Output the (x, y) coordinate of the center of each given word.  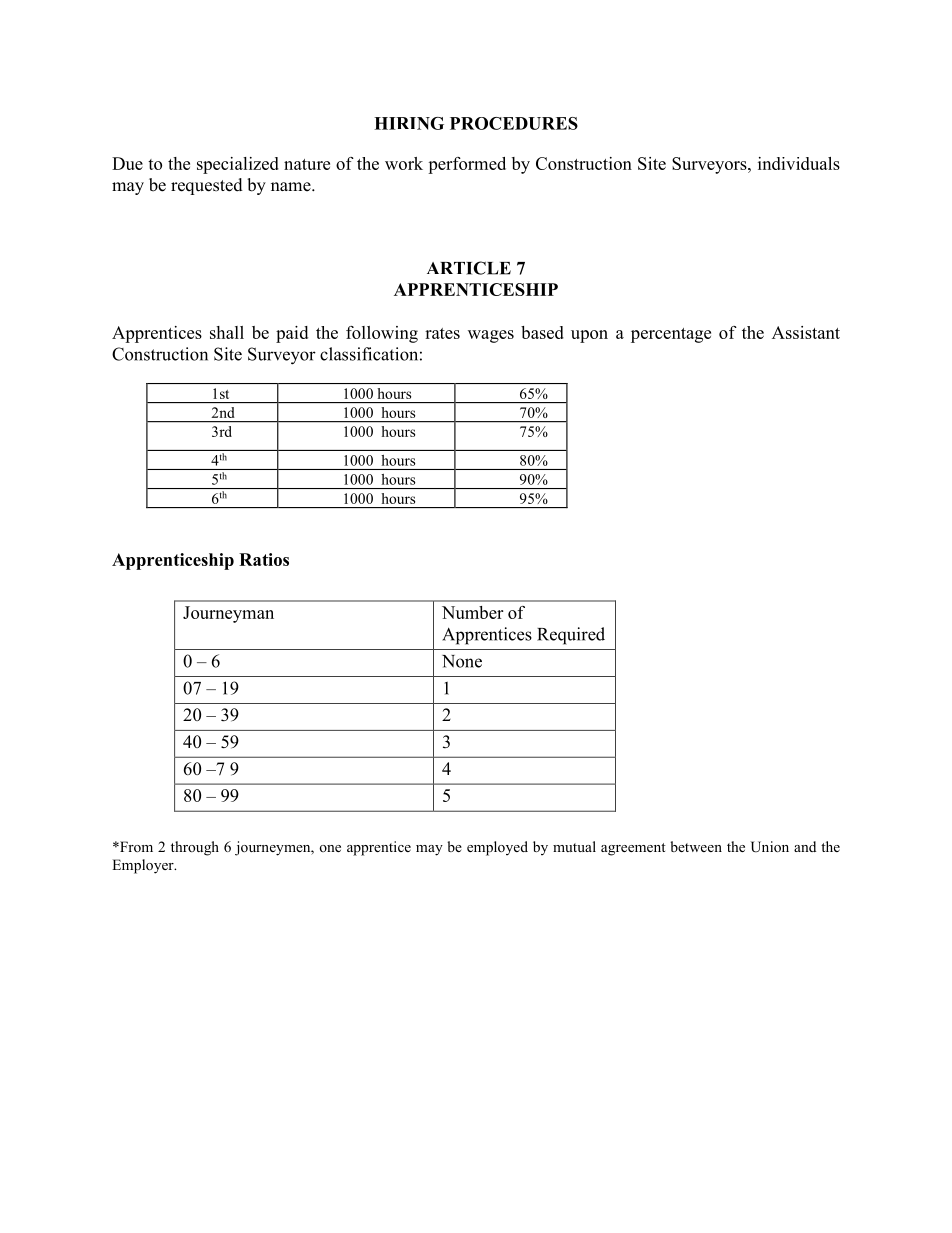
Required (571, 636)
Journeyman (228, 614)
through (195, 848)
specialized (238, 165)
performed (467, 165)
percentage (671, 335)
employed (497, 848)
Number (472, 612)
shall (227, 332)
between (696, 846)
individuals (799, 163)
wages (491, 336)
